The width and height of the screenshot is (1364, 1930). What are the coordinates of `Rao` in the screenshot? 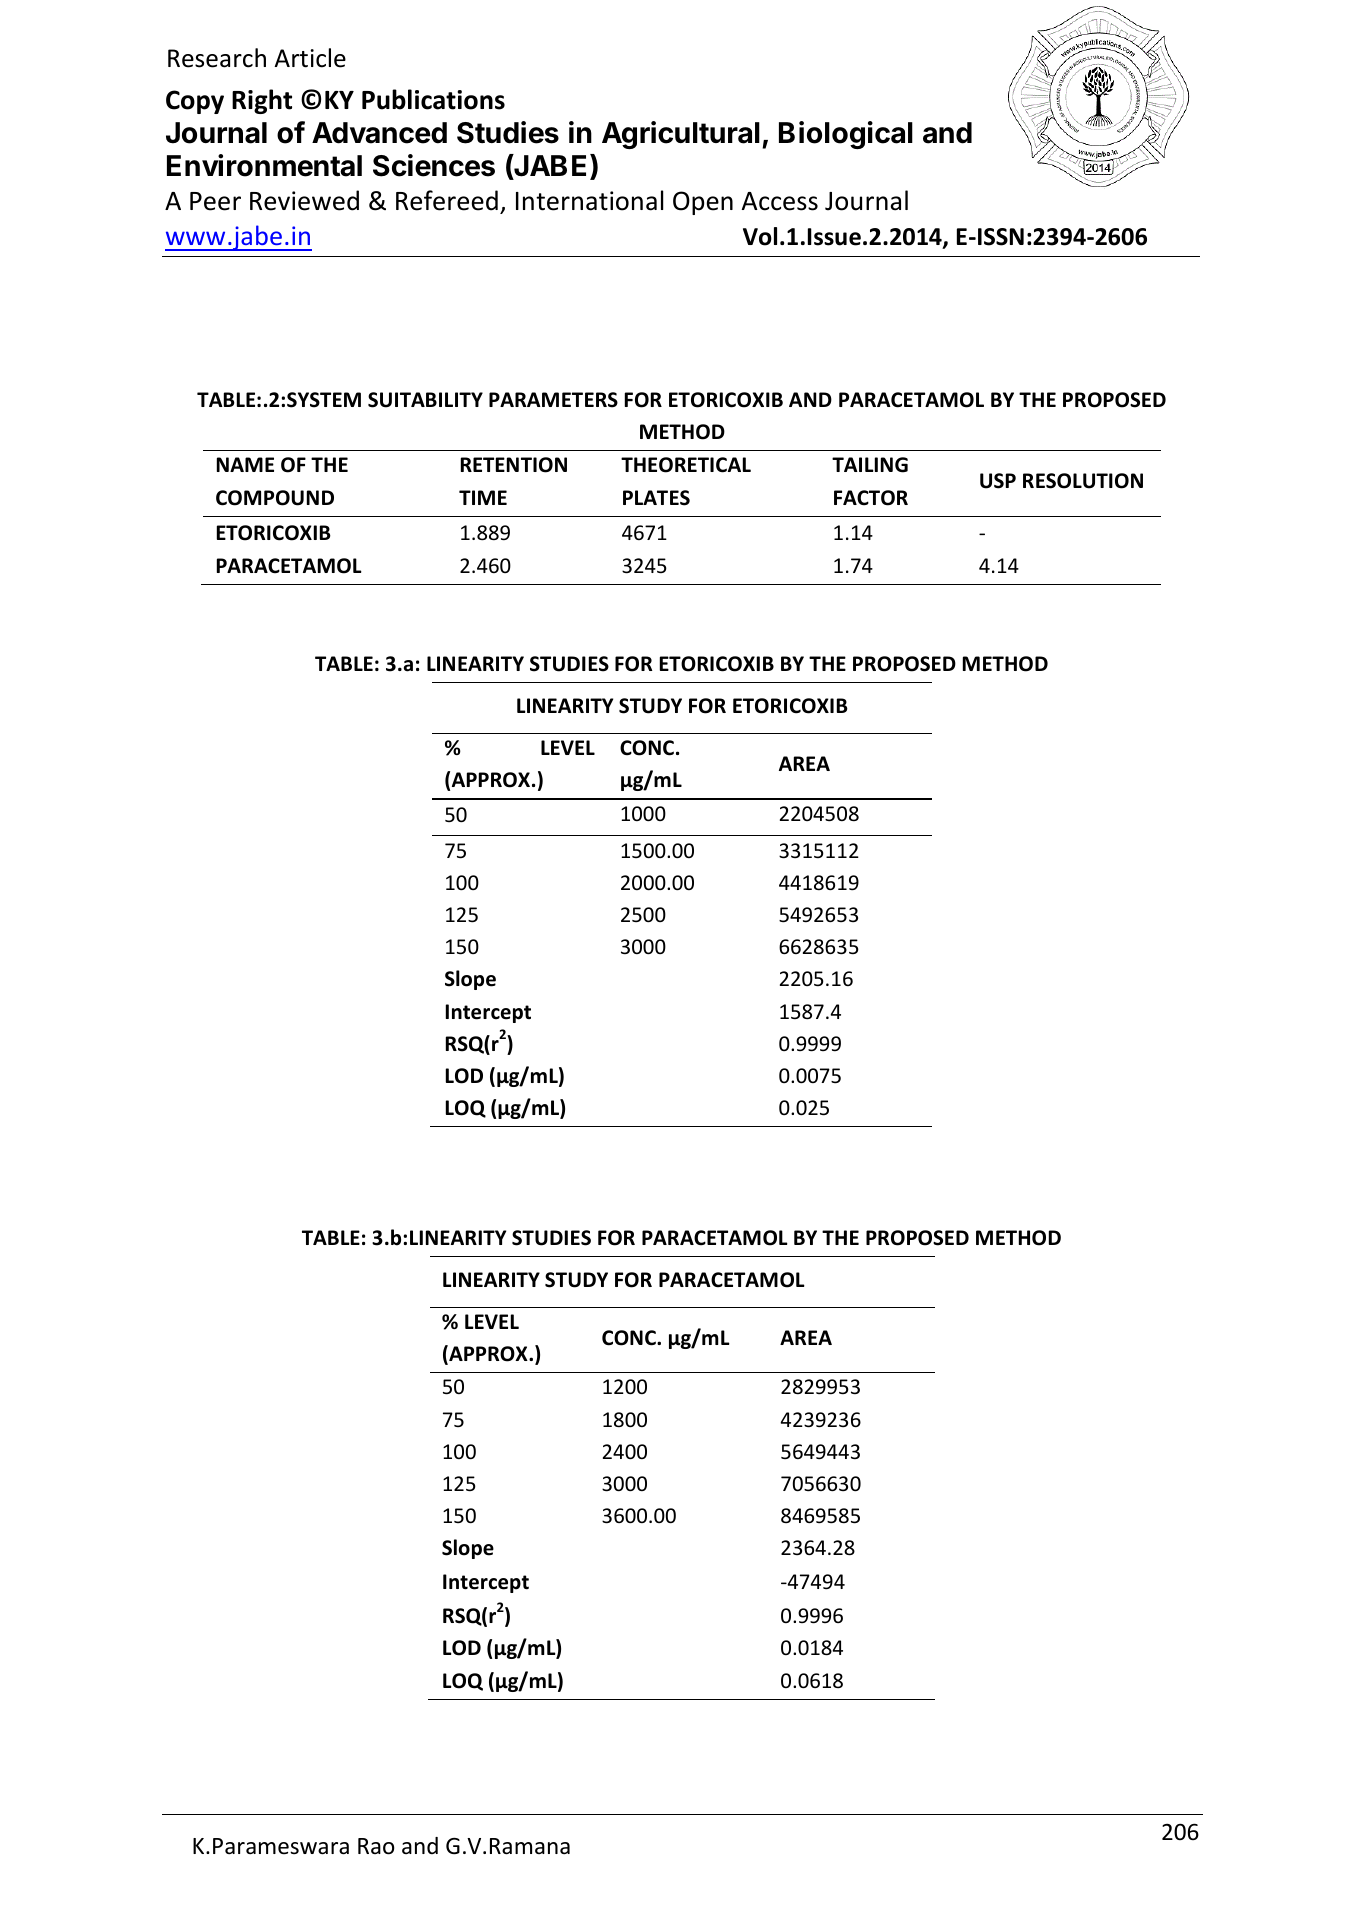 It's located at (376, 1846).
